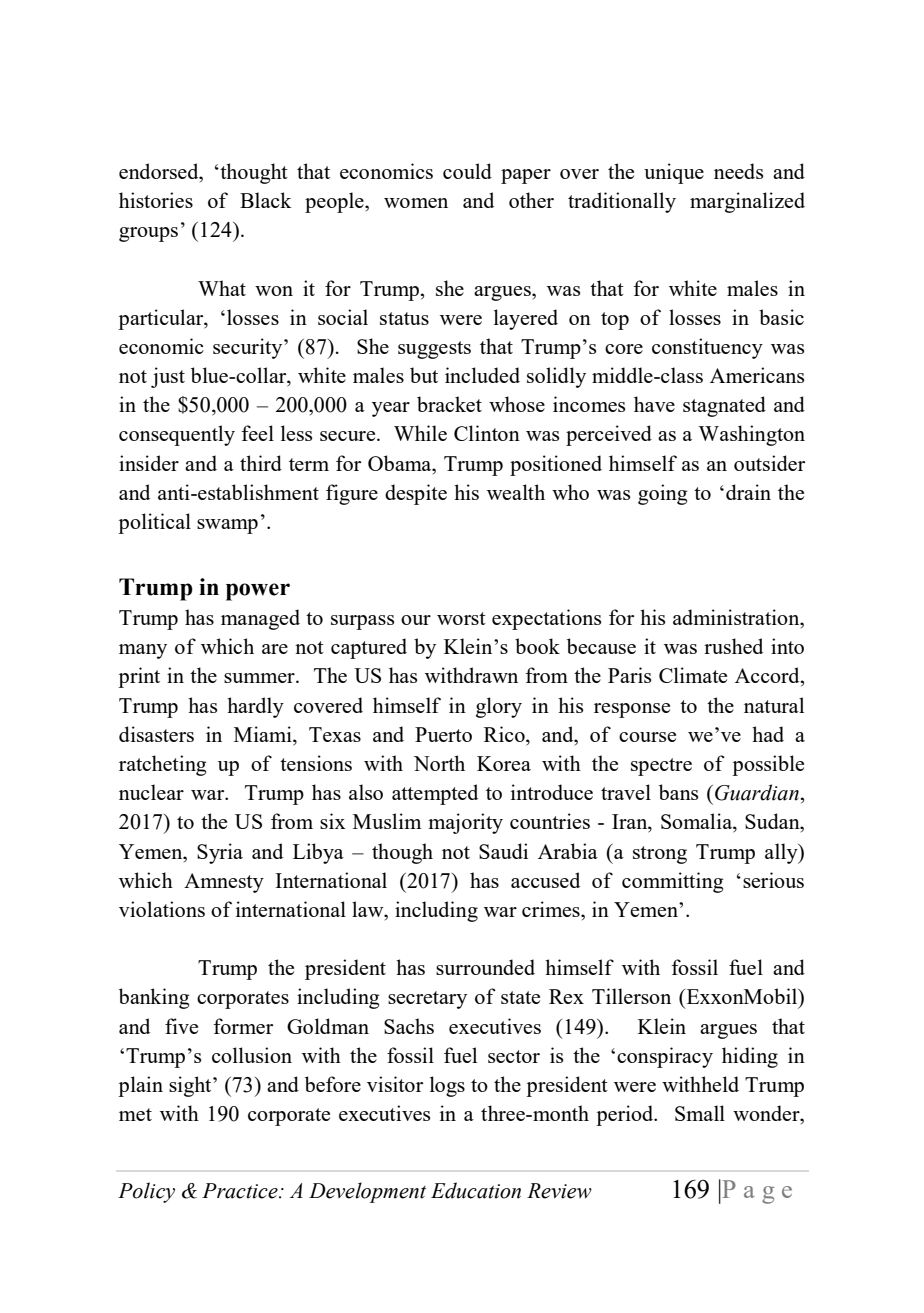 The width and height of the page is (924, 1313). Describe the element at coordinates (220, 853) in the page. I see `Syria` at that location.
